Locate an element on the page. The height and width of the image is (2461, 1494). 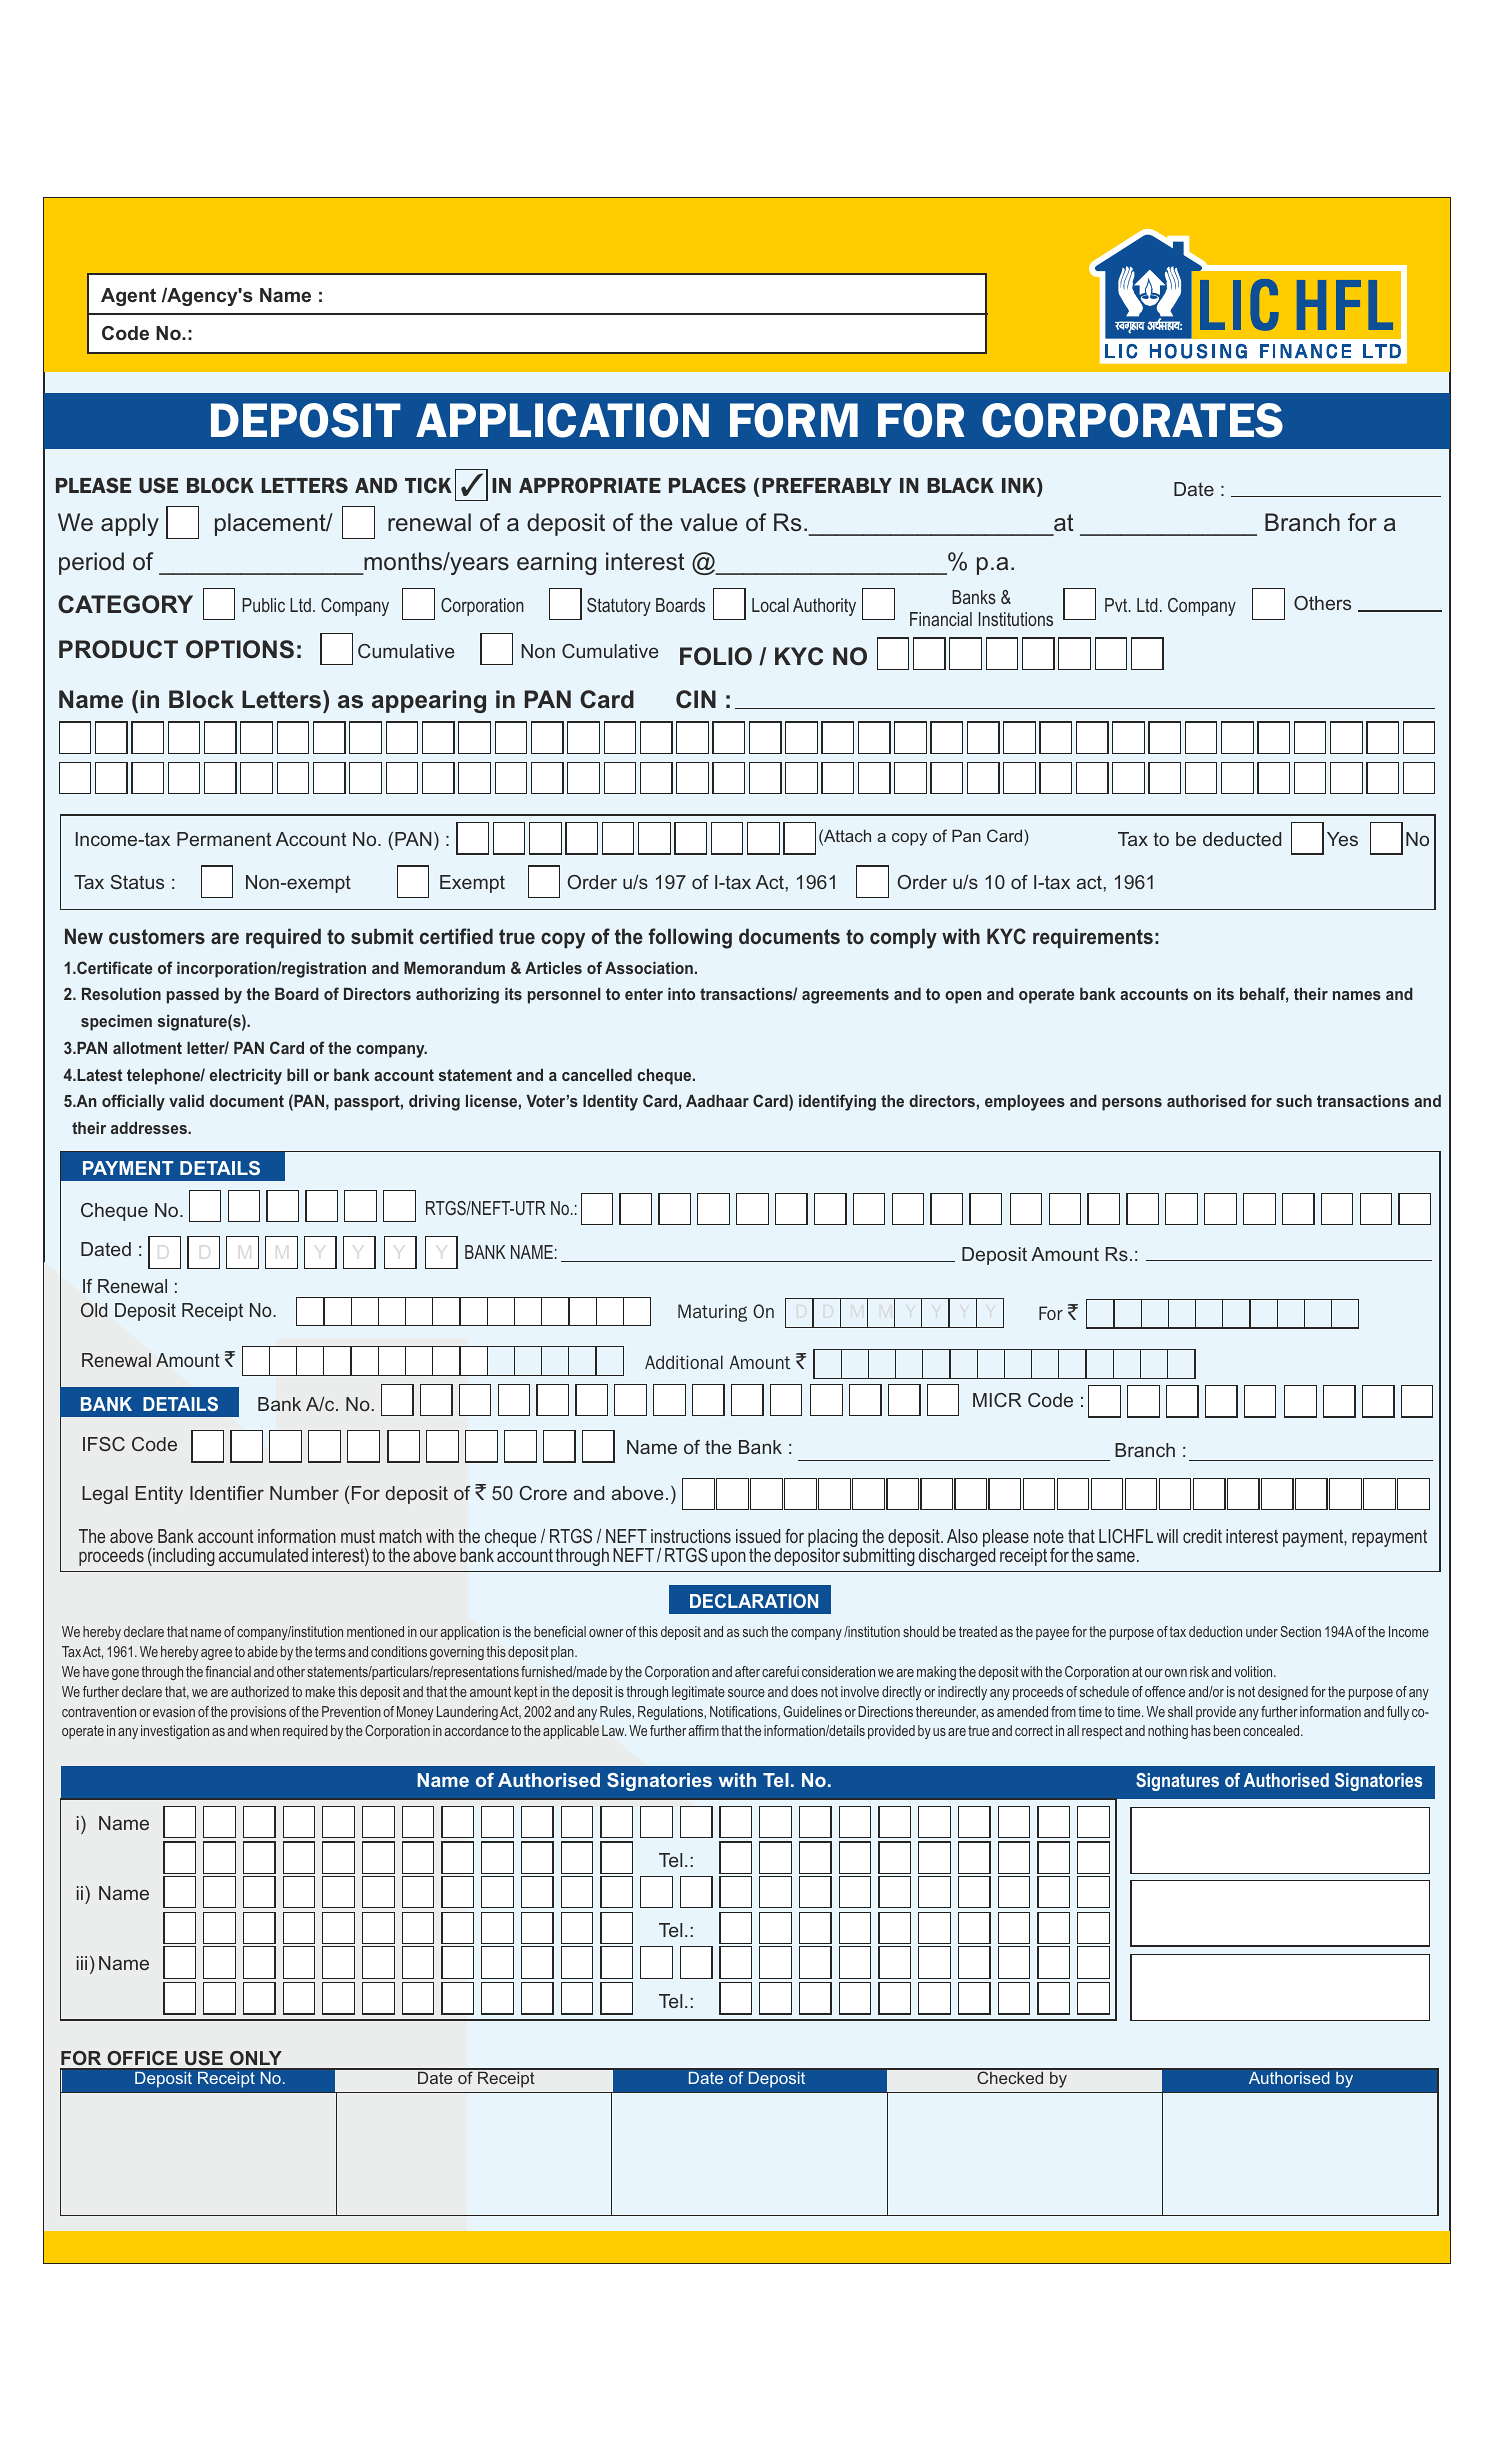
Agent is located at coordinates (128, 297).
